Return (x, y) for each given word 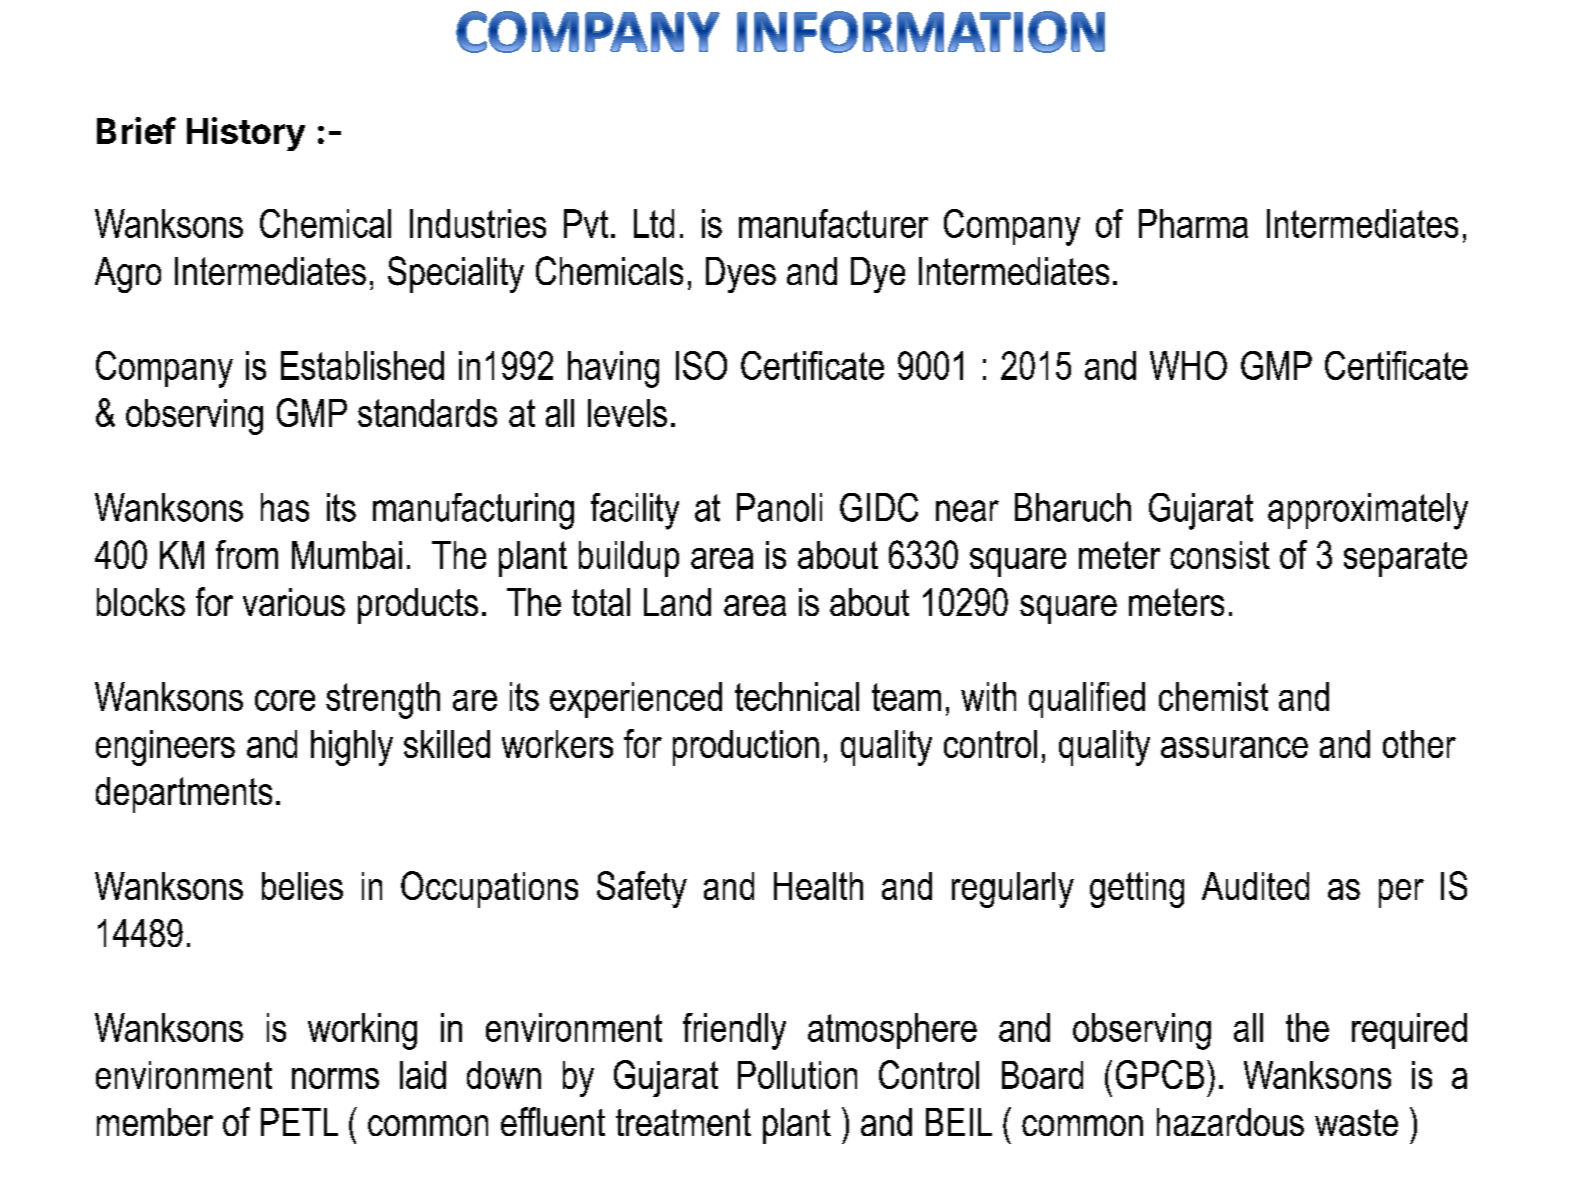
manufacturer (833, 223)
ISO (701, 365)
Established (362, 365)
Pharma (1193, 223)
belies (302, 886)
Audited (1255, 886)
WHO (1188, 365)
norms (335, 1078)
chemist (1213, 696)
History (246, 134)
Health (818, 886)
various (294, 602)
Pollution (797, 1075)
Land (677, 602)
